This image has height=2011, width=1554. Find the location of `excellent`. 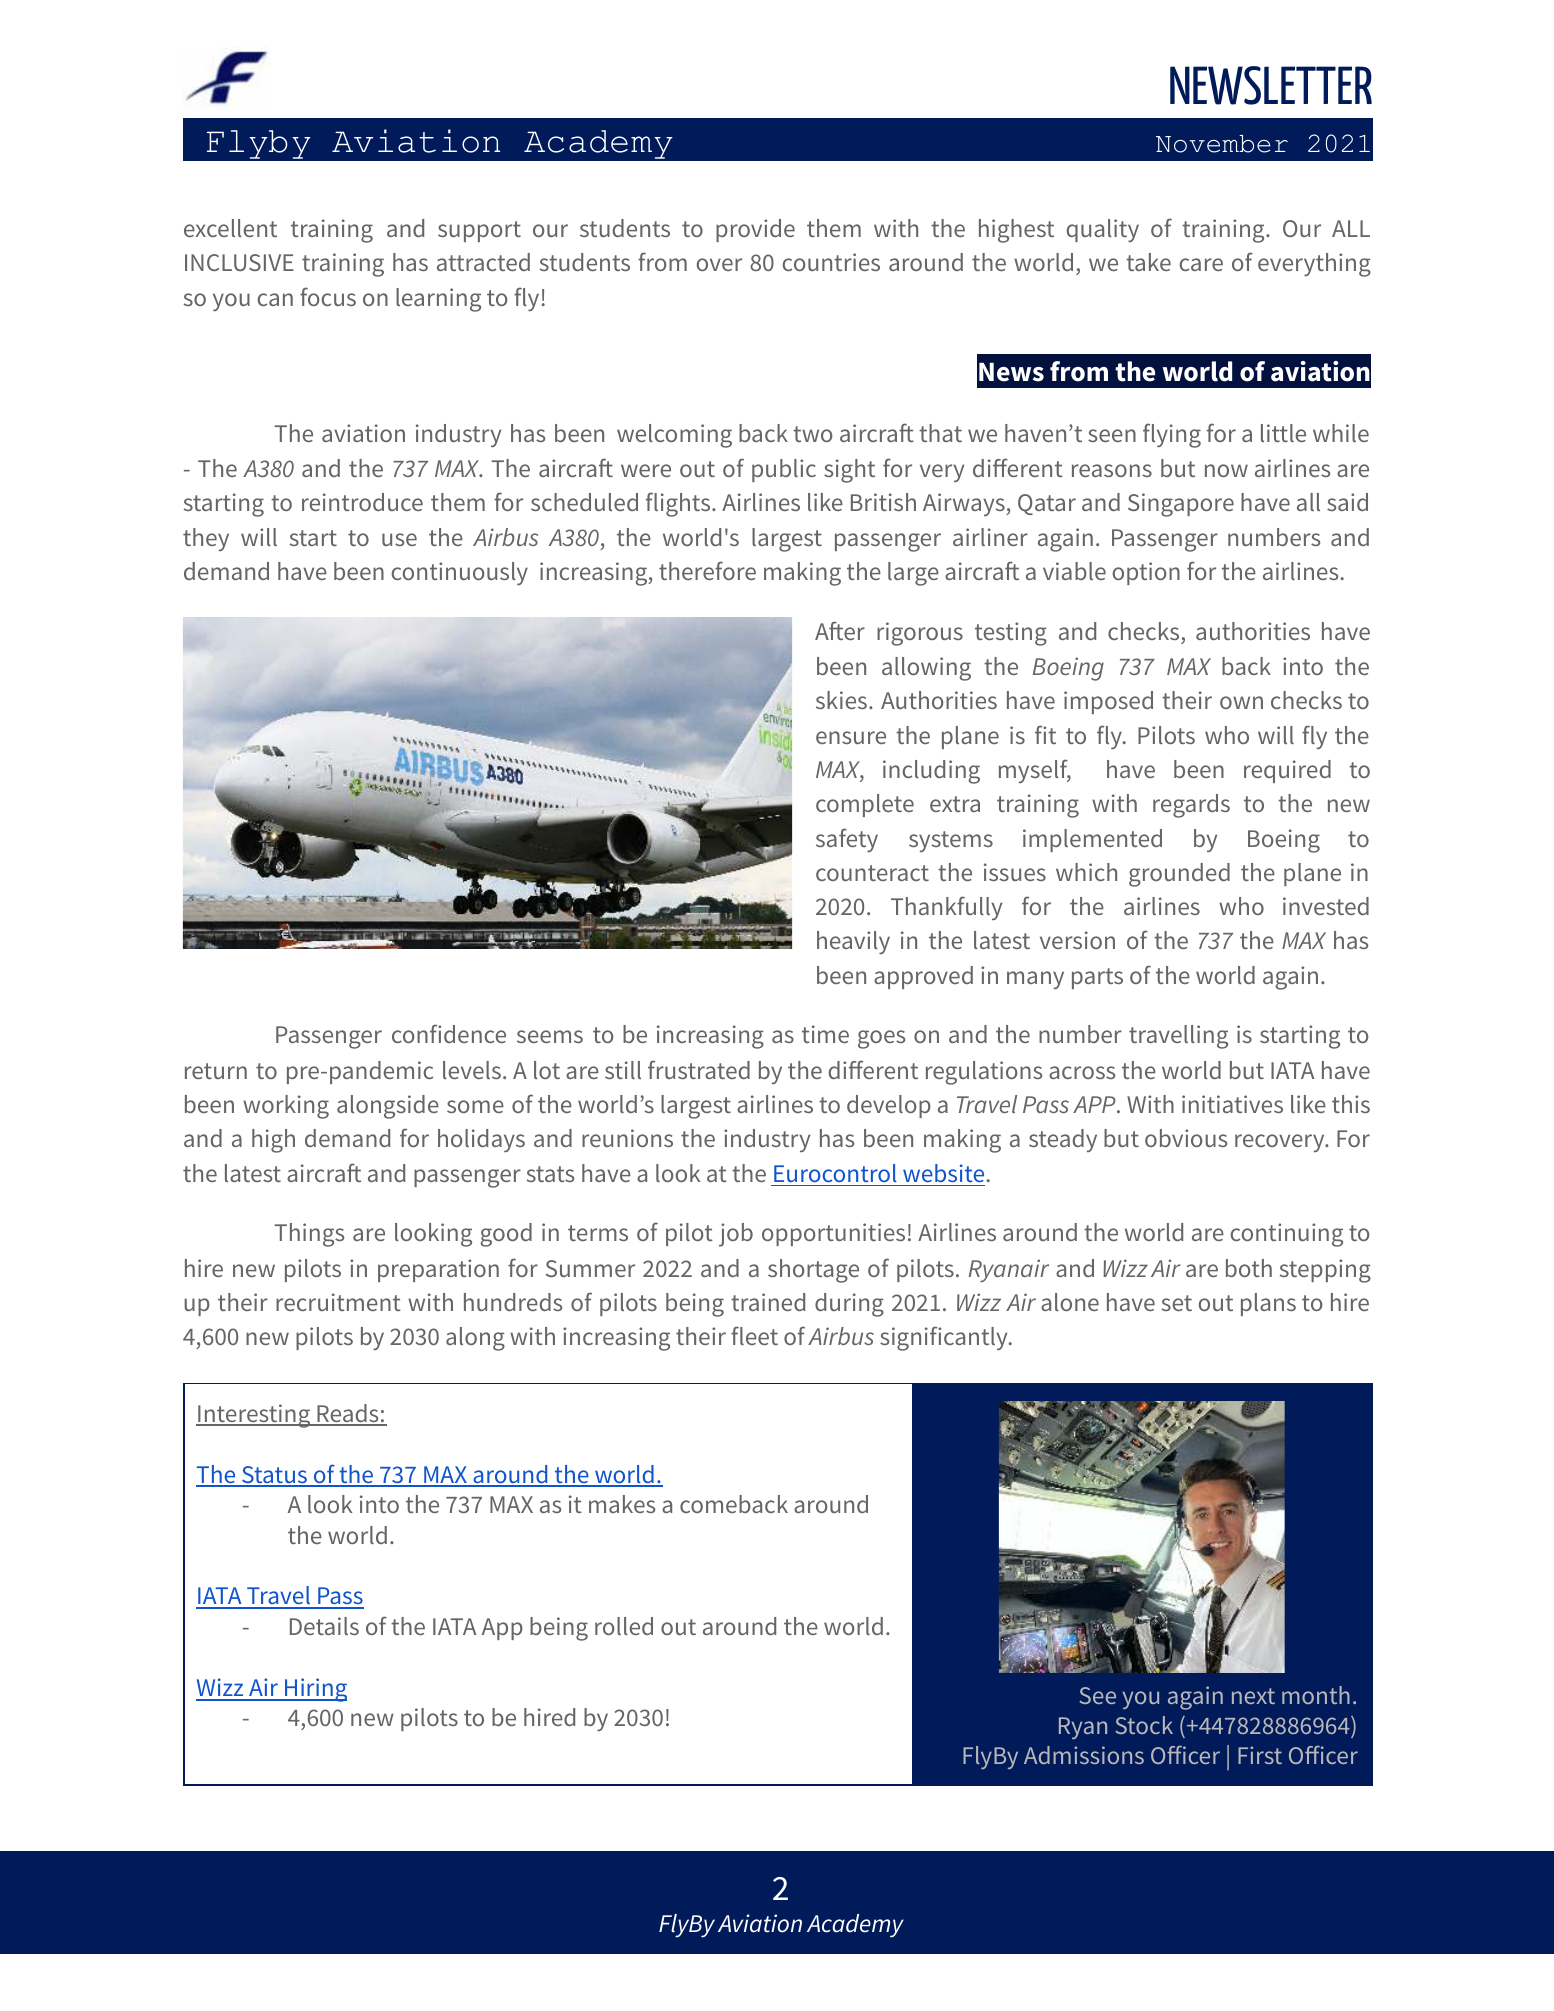

excellent is located at coordinates (230, 228).
